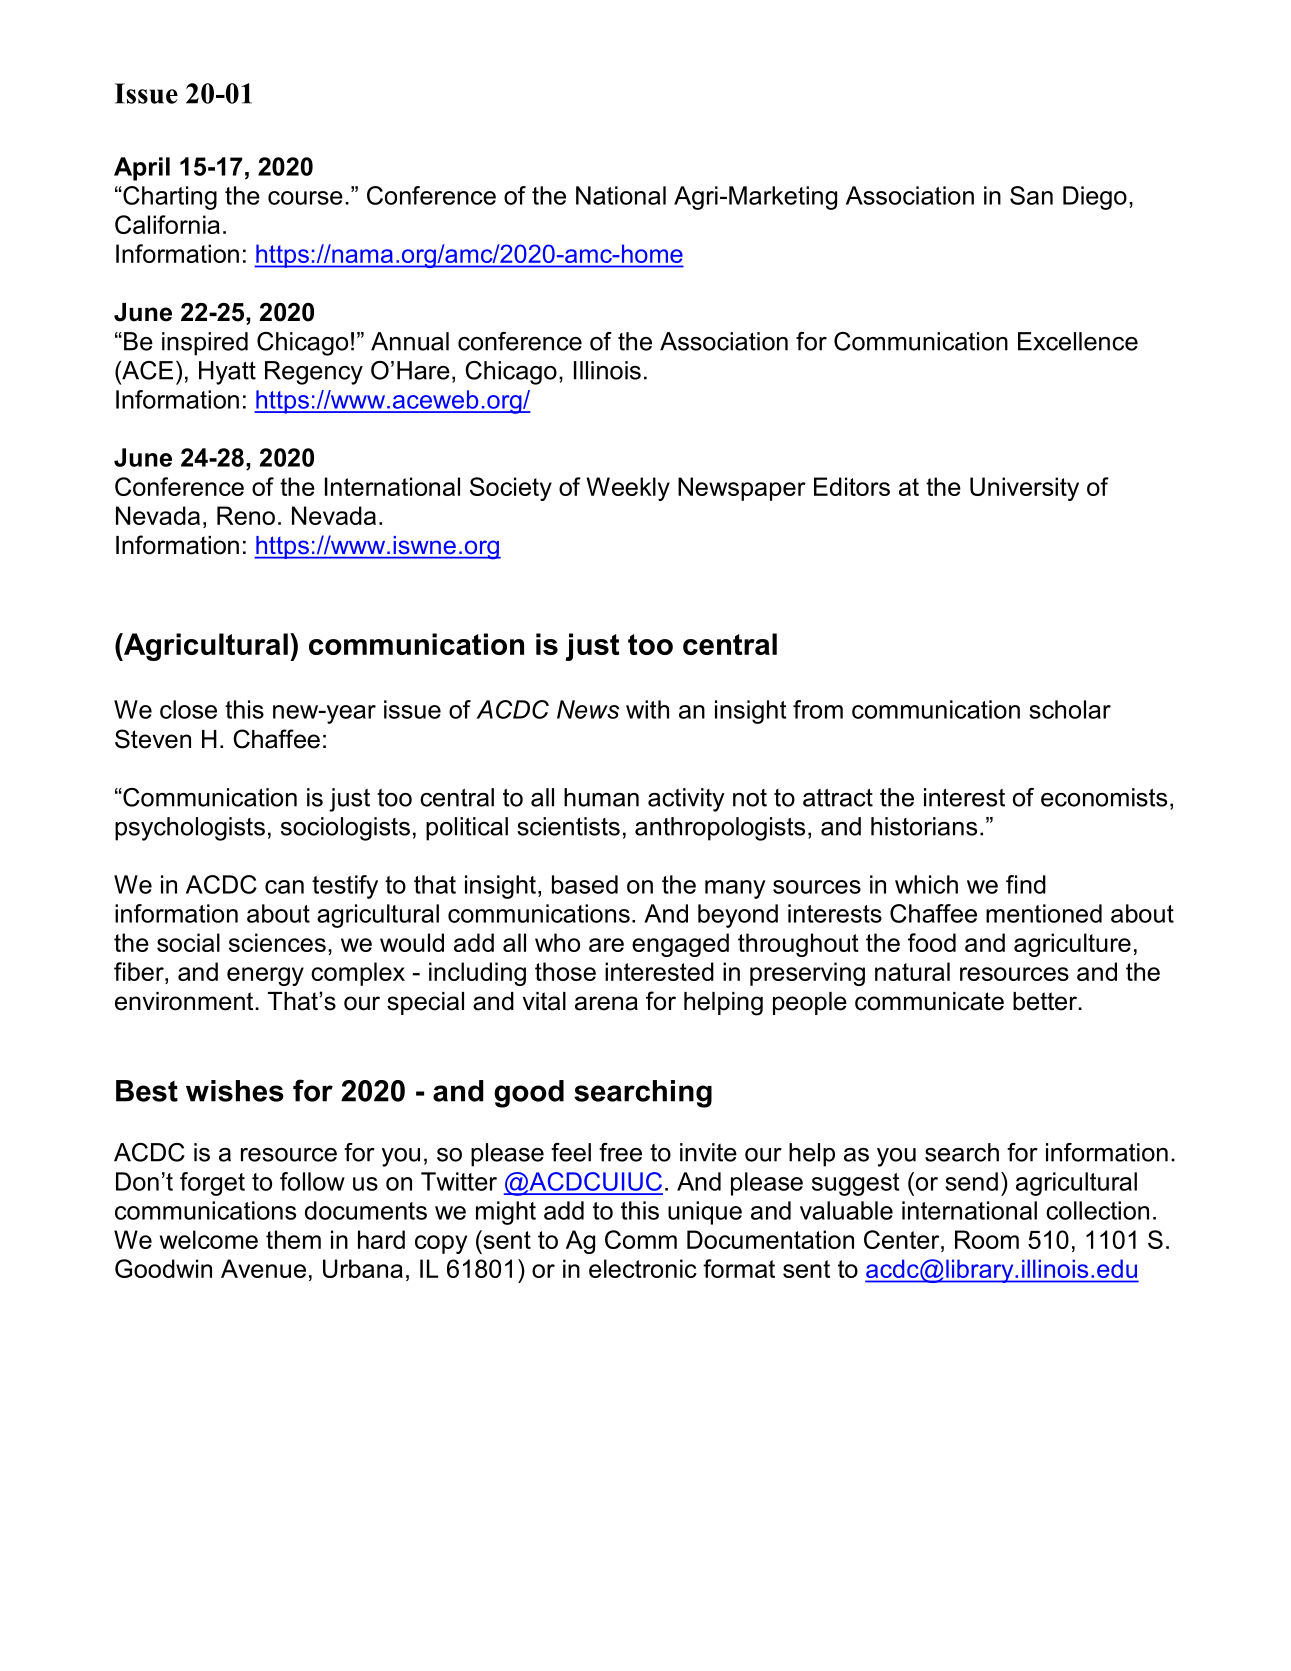  I want to click on Weekly, so click(628, 489).
